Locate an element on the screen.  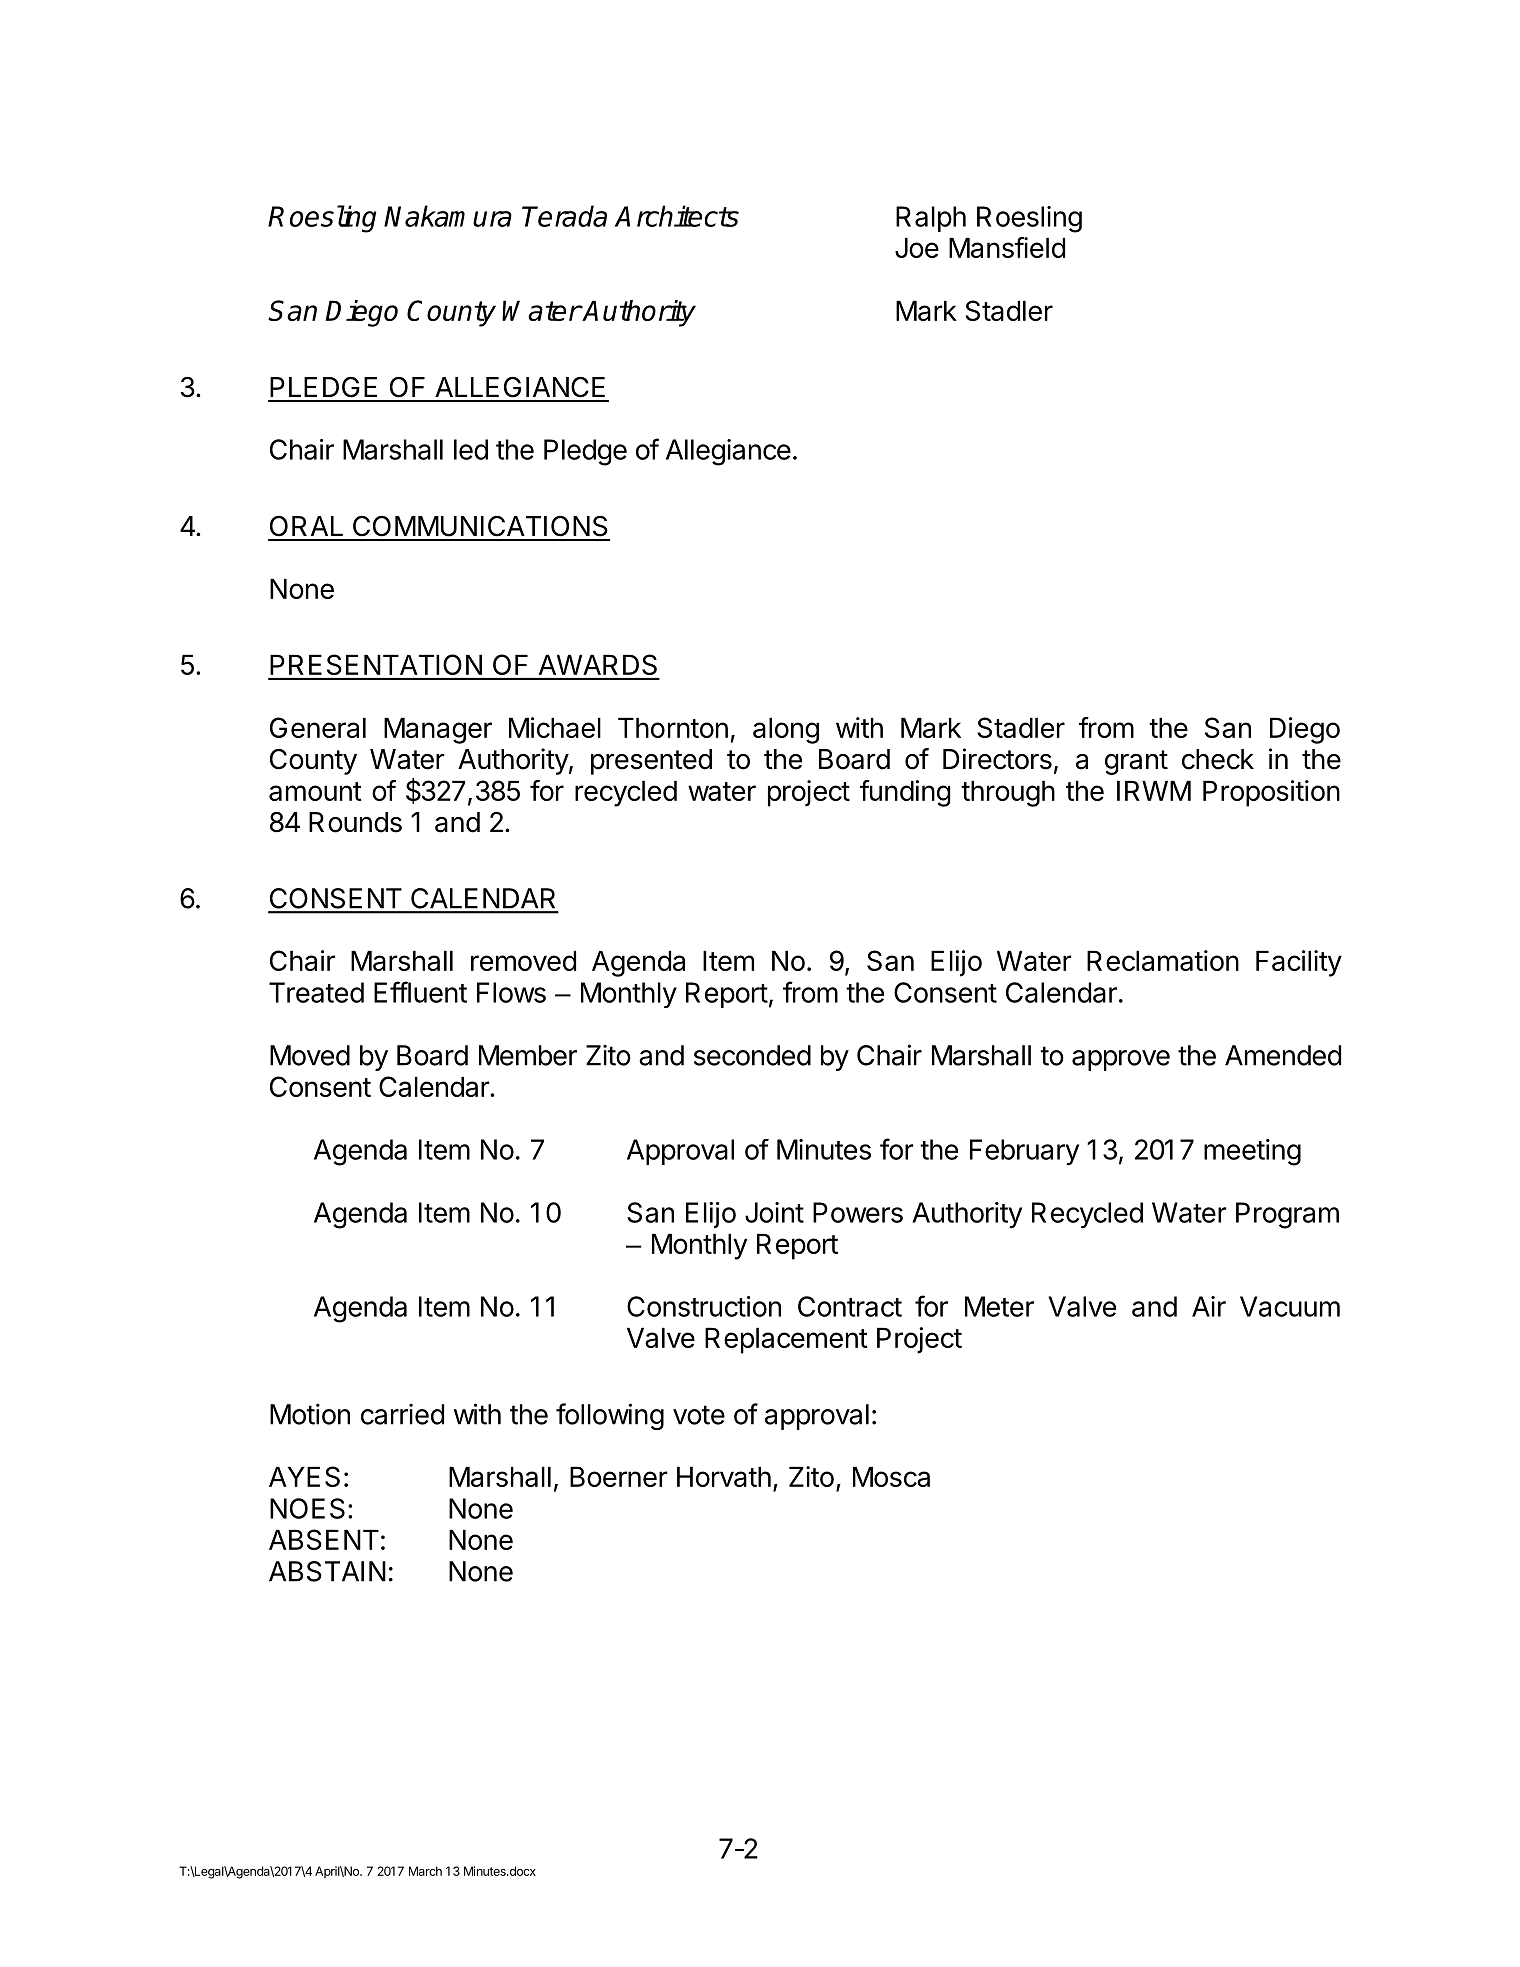
Vacuum is located at coordinates (1290, 1306).
